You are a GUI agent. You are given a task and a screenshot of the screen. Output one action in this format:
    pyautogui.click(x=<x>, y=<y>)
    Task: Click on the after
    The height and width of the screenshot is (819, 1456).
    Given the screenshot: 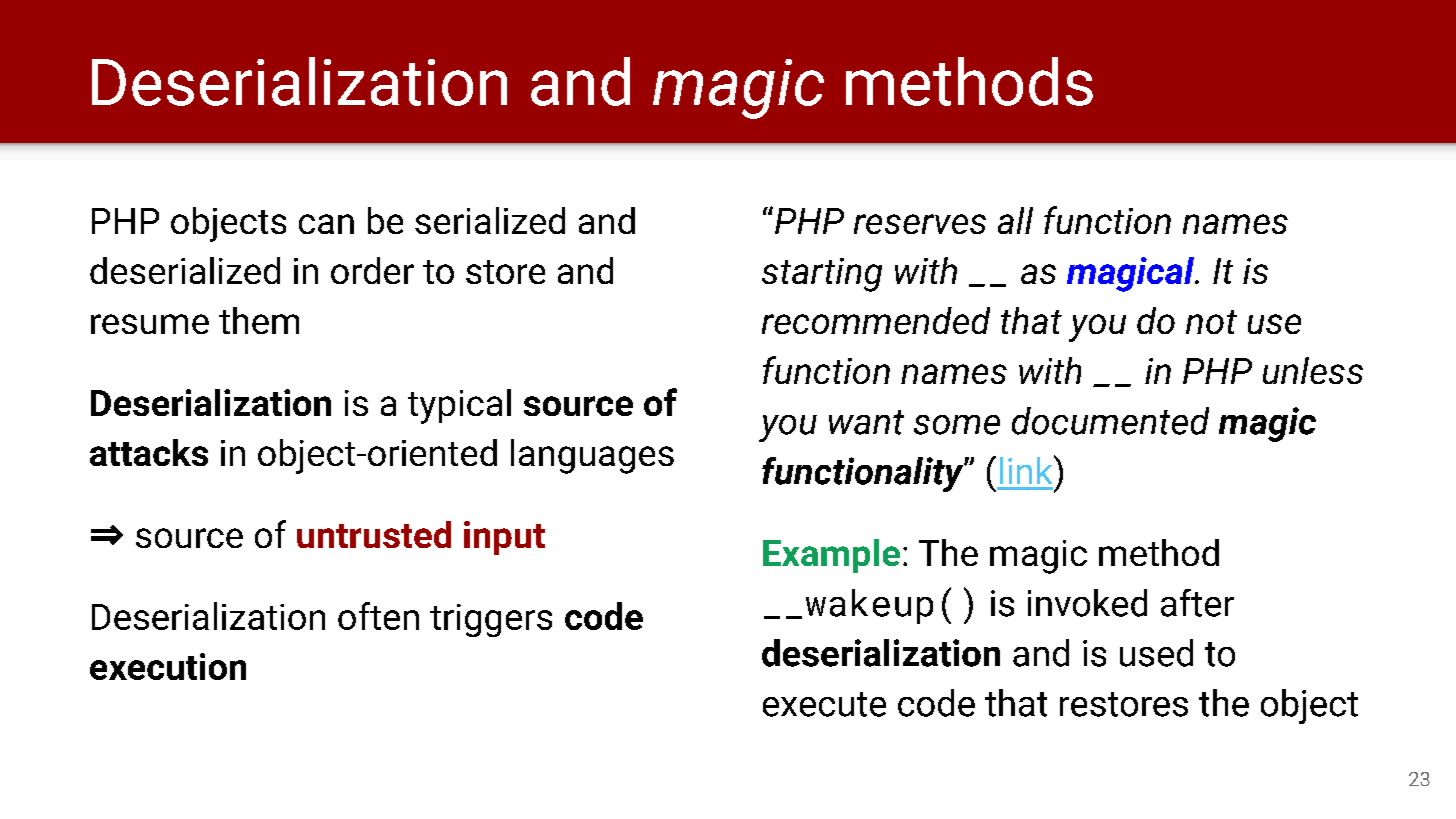 What is the action you would take?
    pyautogui.click(x=1197, y=603)
